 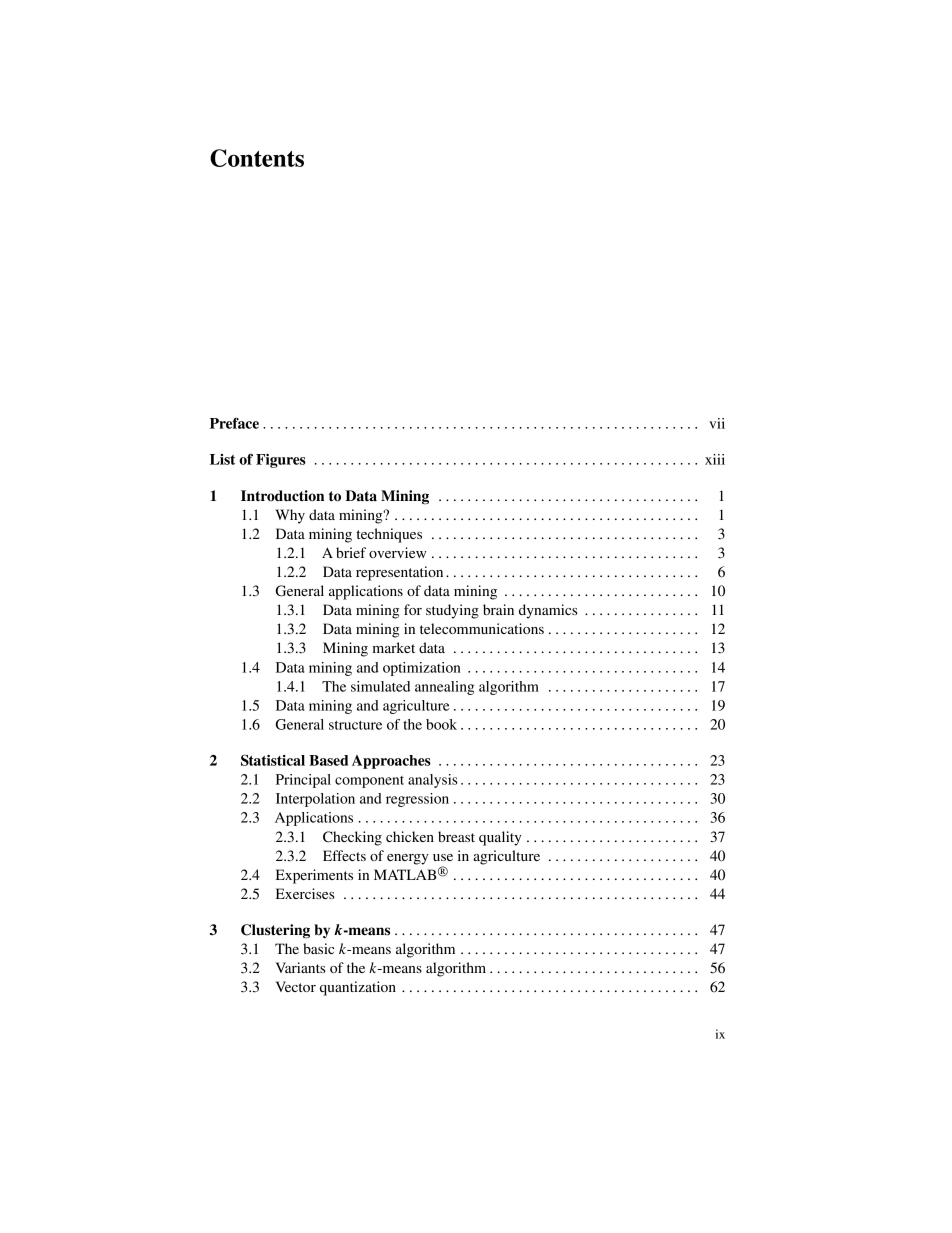 What do you see at coordinates (290, 516) in the screenshot?
I see `Why` at bounding box center [290, 516].
